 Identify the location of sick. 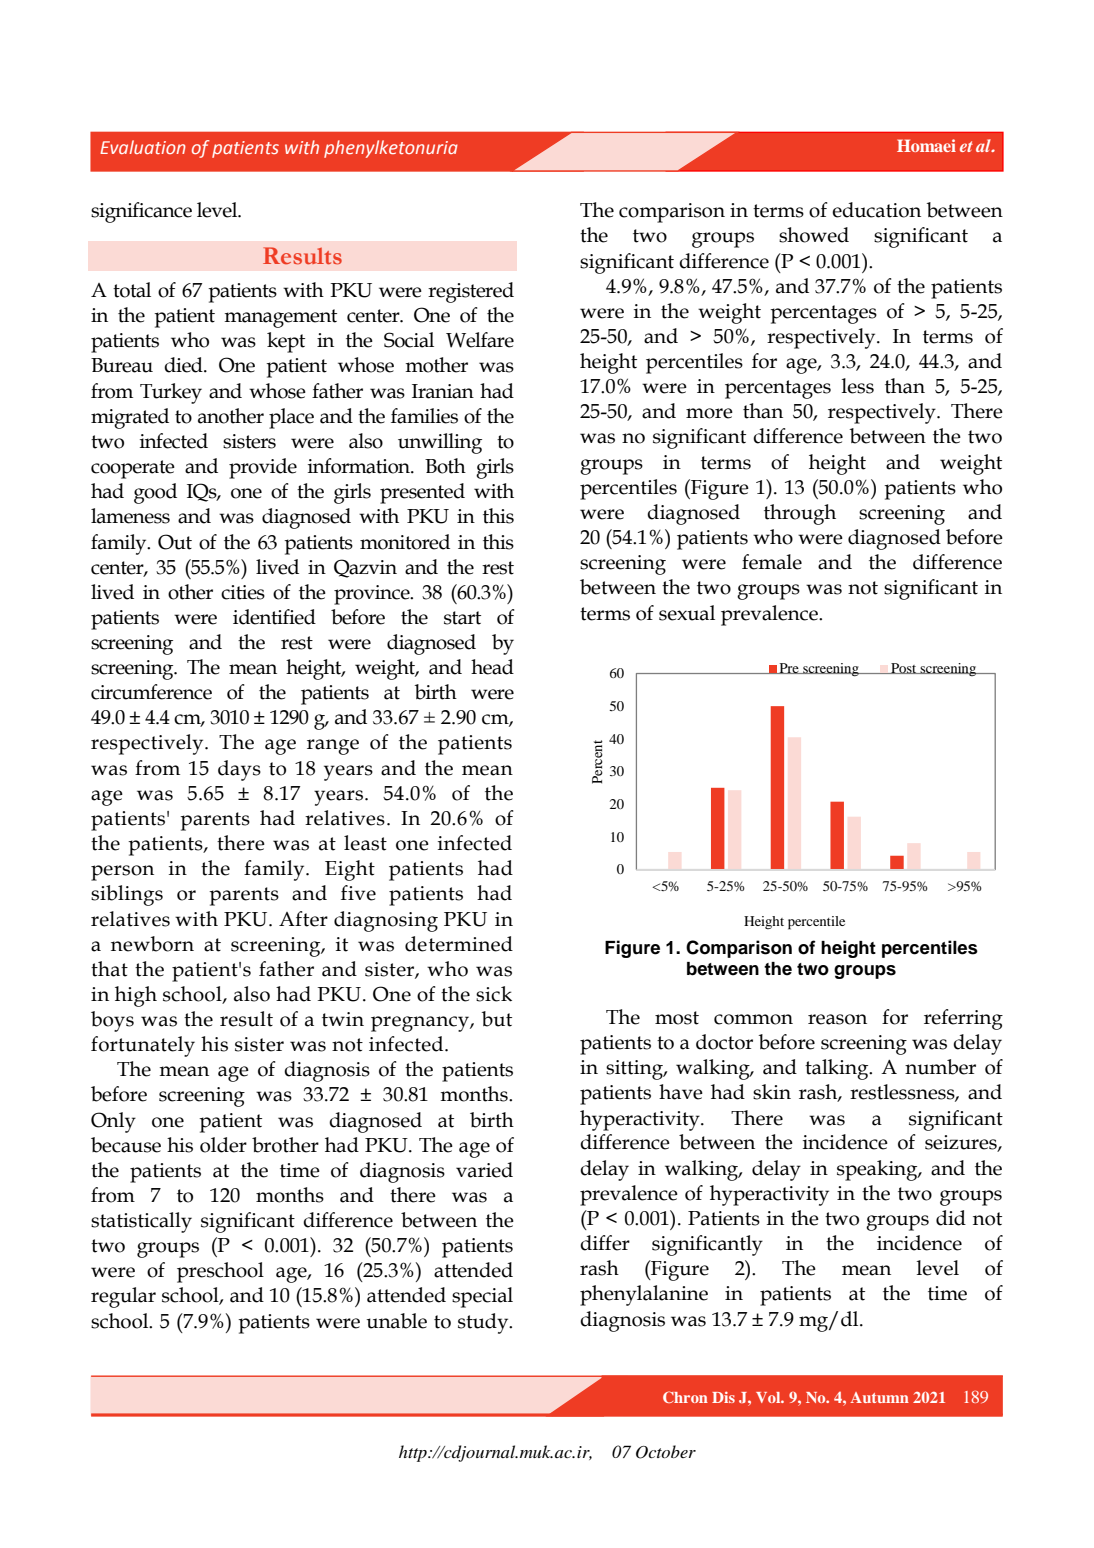
(494, 994).
